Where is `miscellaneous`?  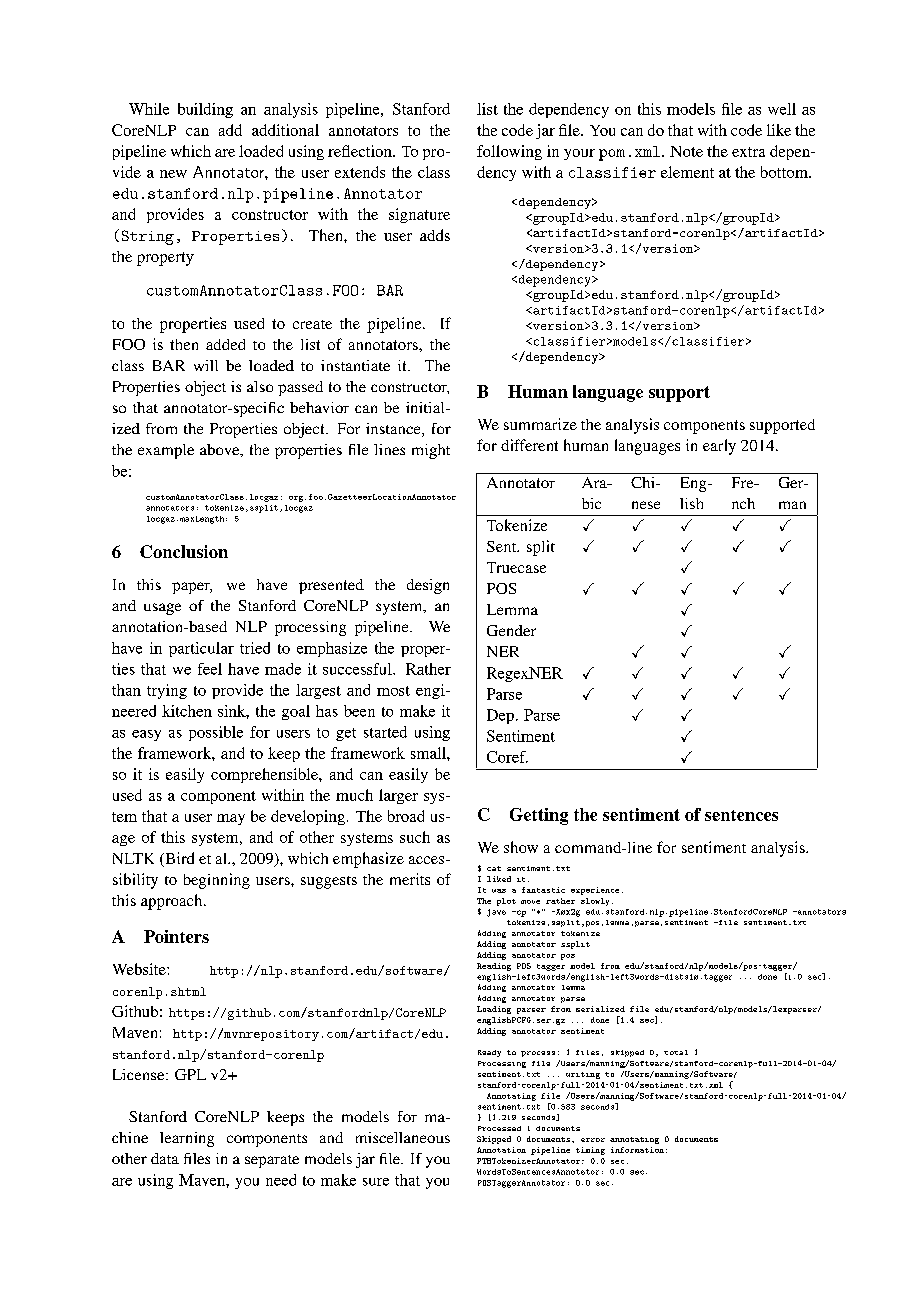
miscellaneous is located at coordinates (403, 1137).
